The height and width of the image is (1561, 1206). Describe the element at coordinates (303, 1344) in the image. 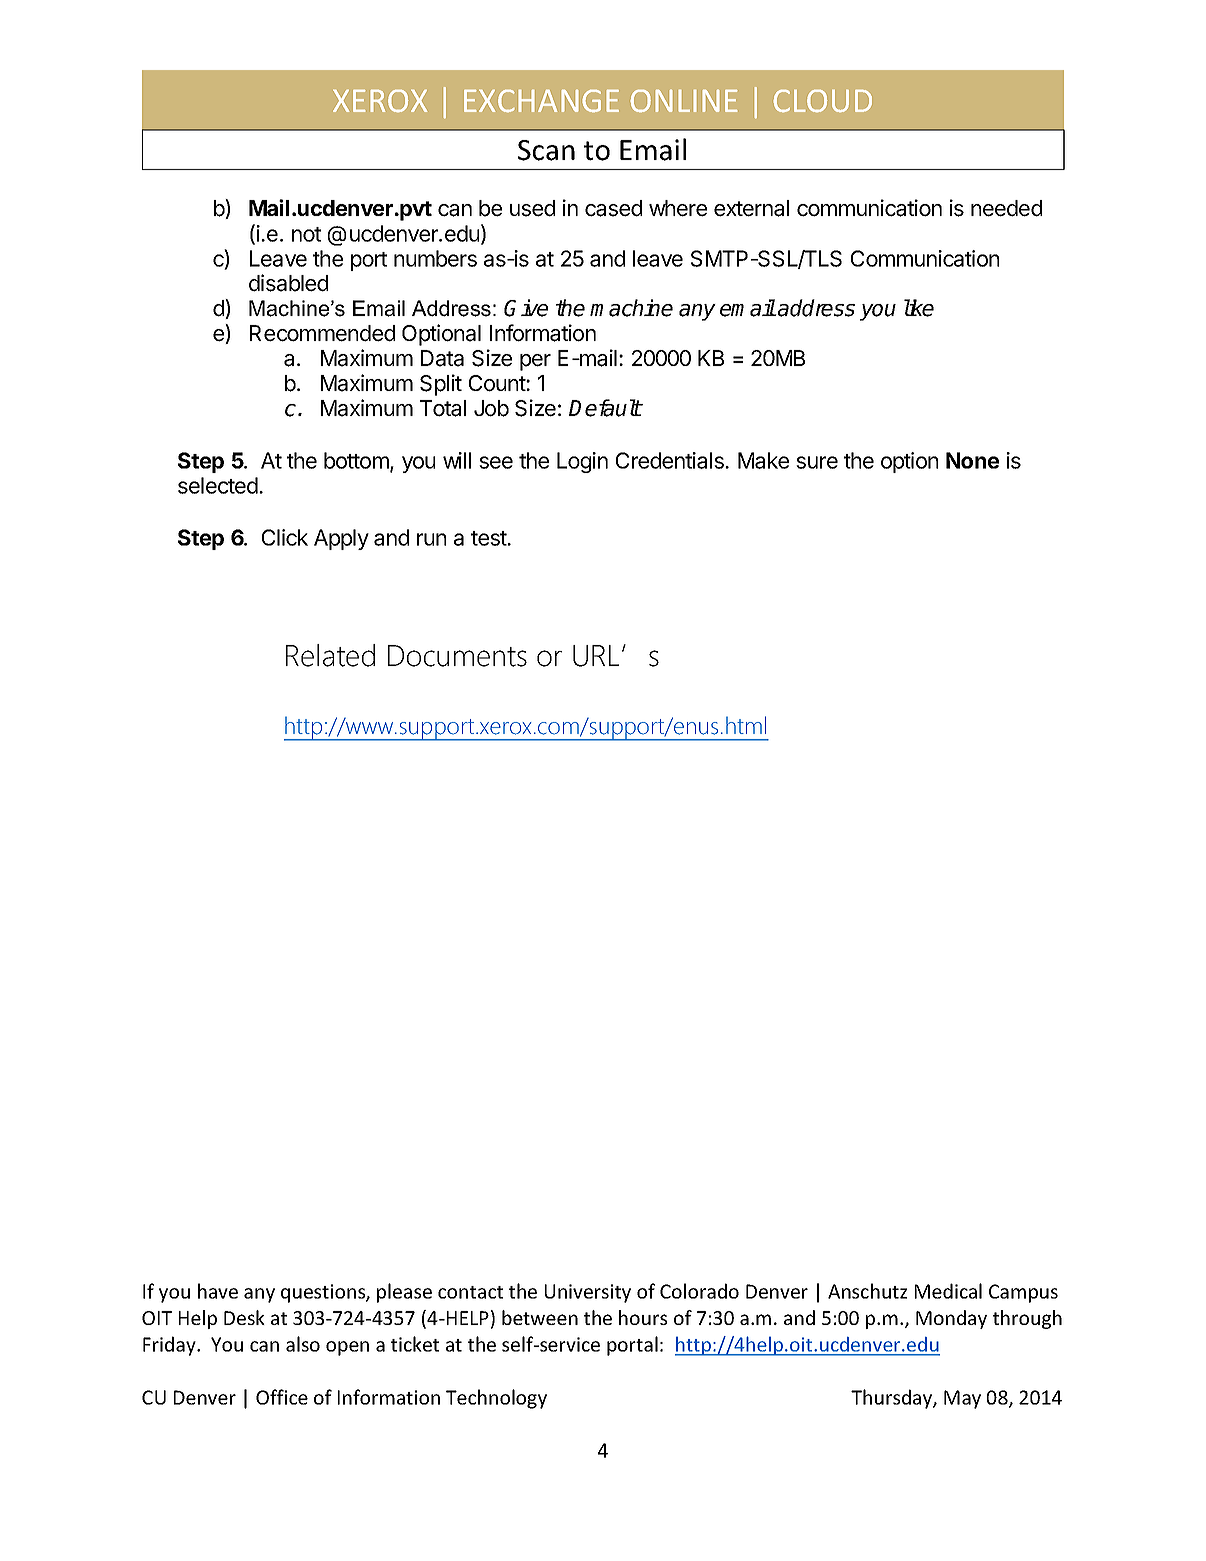

I see `also` at that location.
